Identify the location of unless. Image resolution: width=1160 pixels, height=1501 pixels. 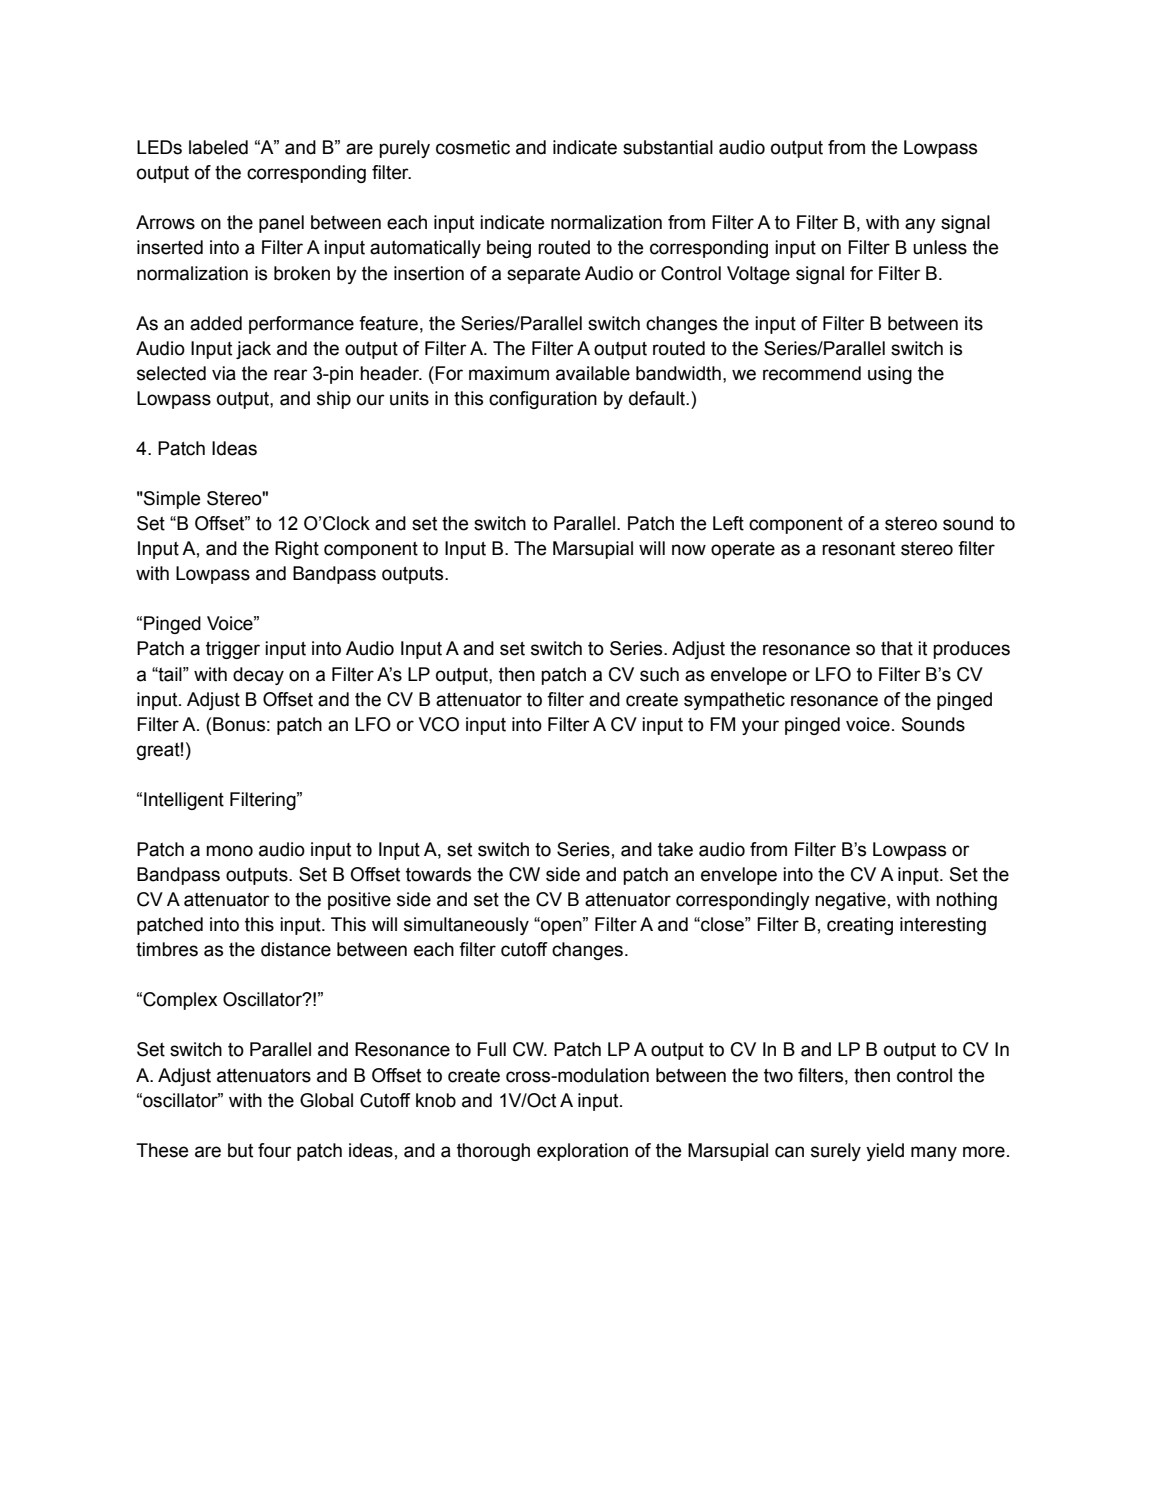
(940, 247).
